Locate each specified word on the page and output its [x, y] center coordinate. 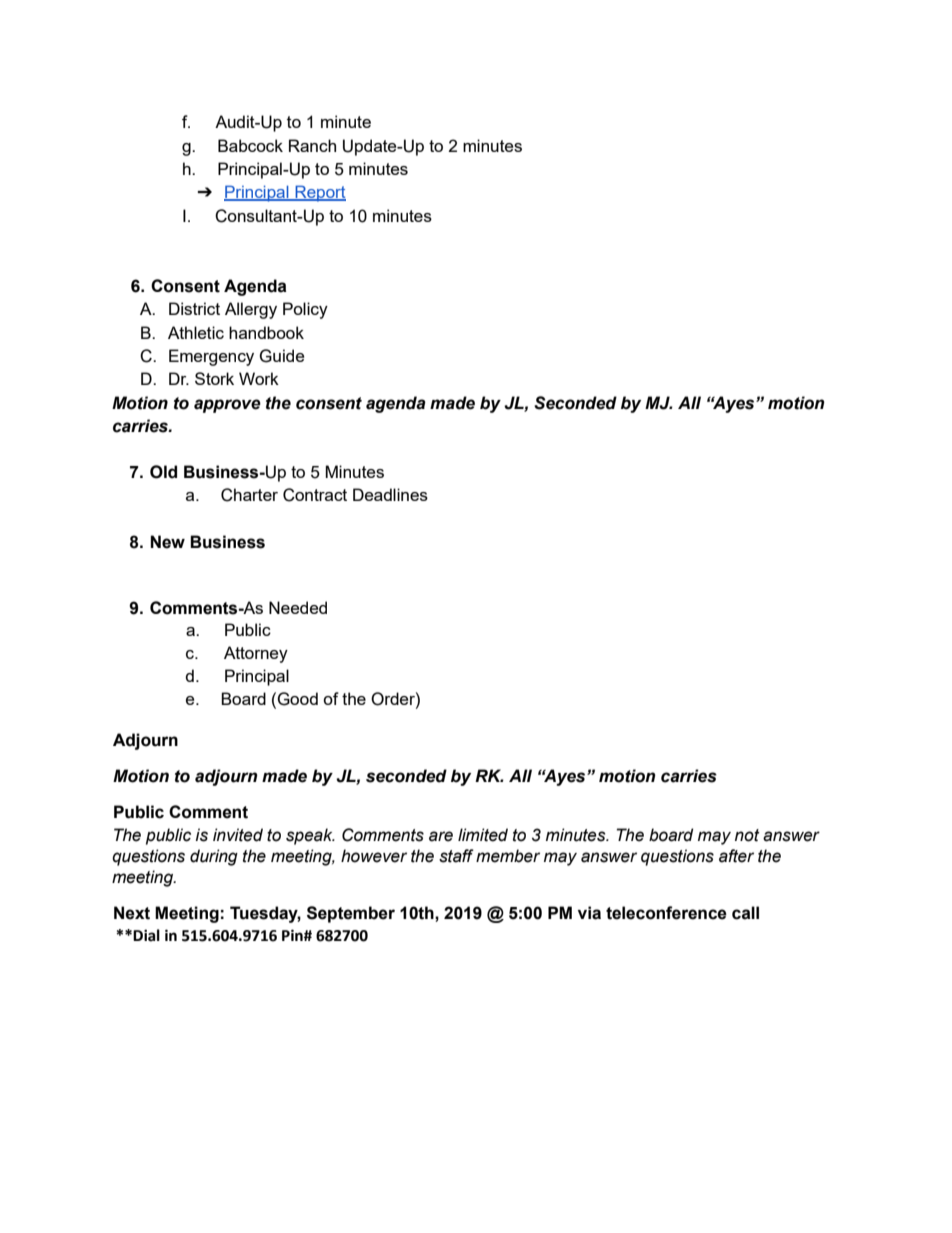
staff [456, 856]
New [167, 542]
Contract [315, 495]
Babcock [250, 145]
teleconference [666, 913]
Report [319, 193]
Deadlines [390, 494]
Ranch [312, 145]
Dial [146, 935]
